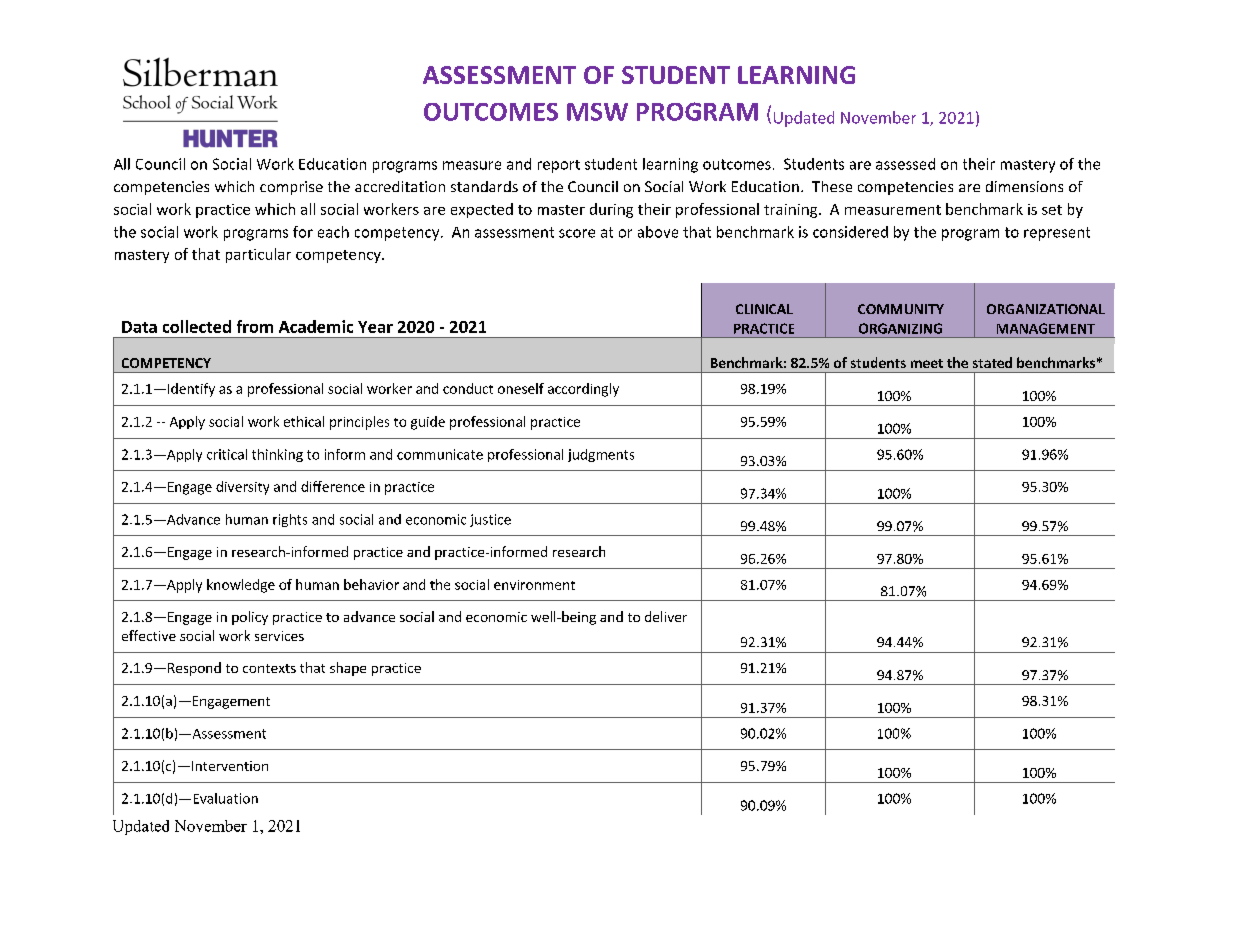 Image resolution: width=1233 pixels, height=952 pixels. Describe the element at coordinates (597, 112) in the screenshot. I see `MSW` at that location.
